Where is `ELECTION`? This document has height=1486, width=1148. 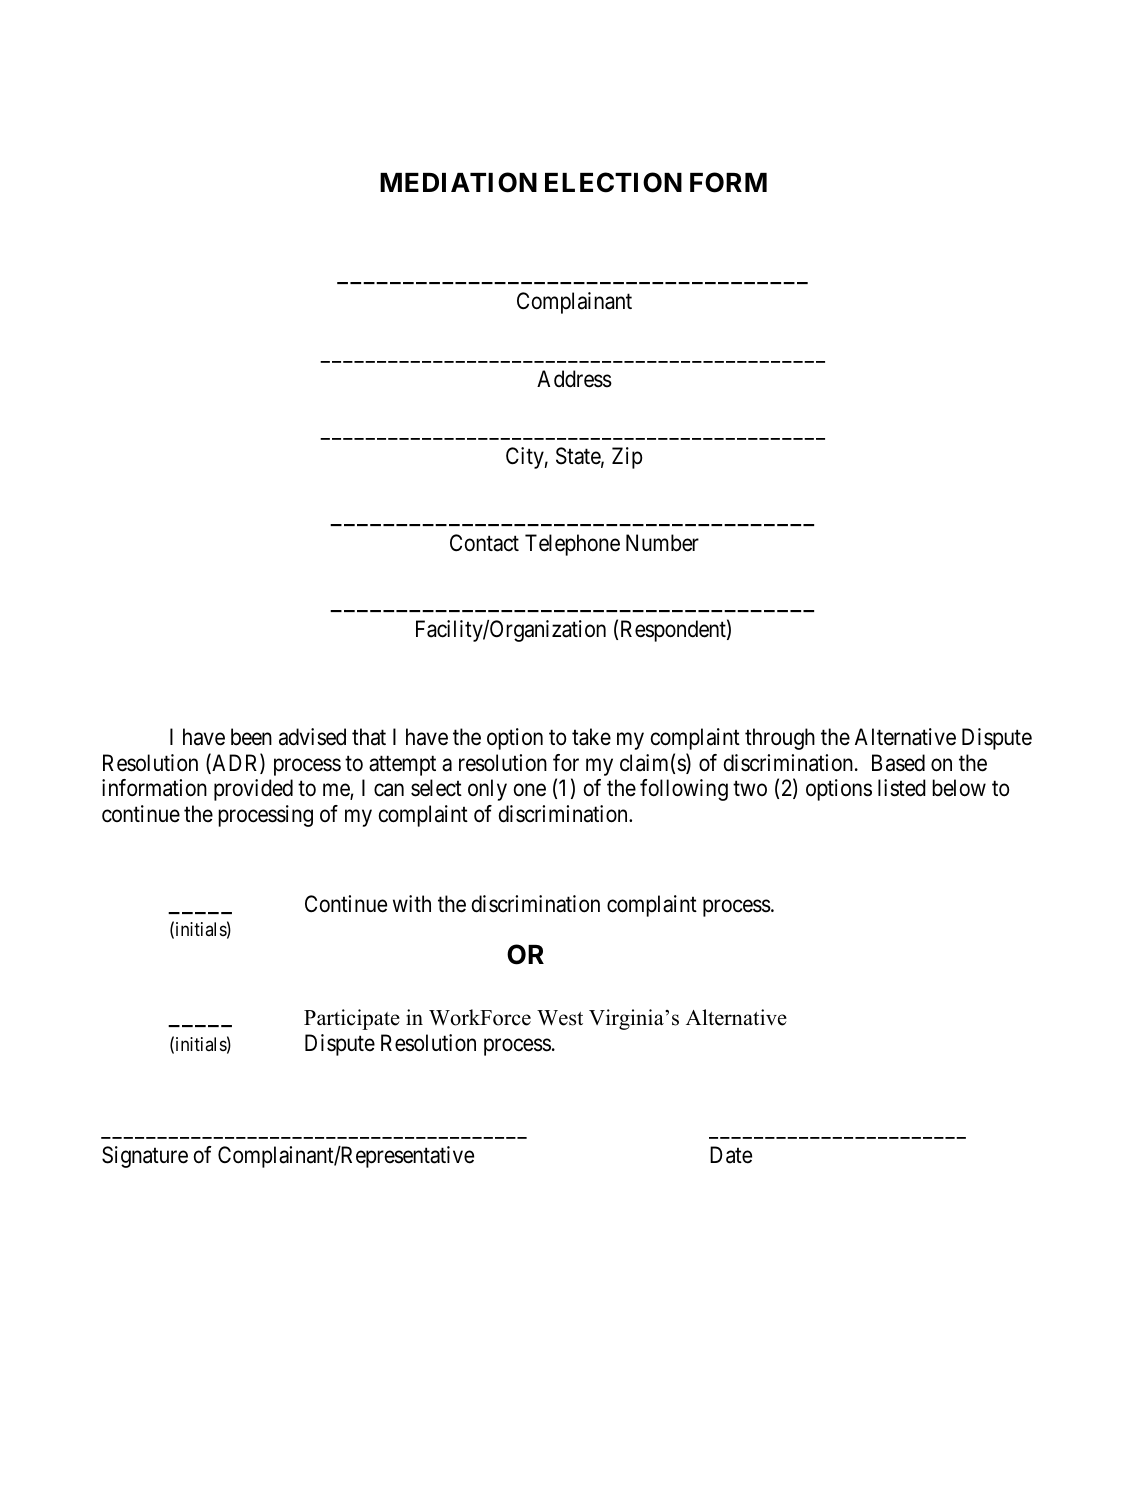
ELECTION is located at coordinates (613, 182).
